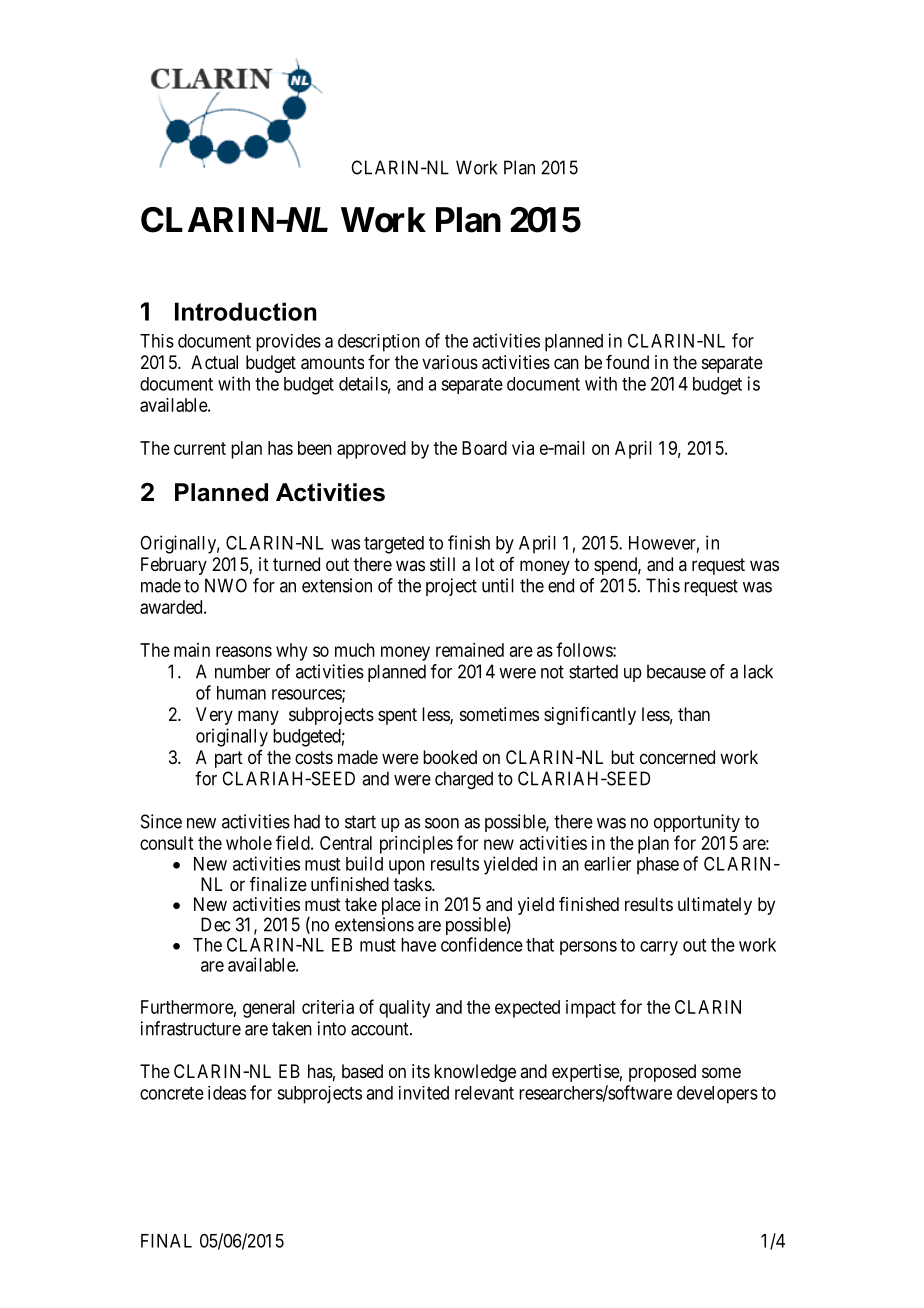  Describe the element at coordinates (450, 362) in the screenshot. I see `various` at that location.
